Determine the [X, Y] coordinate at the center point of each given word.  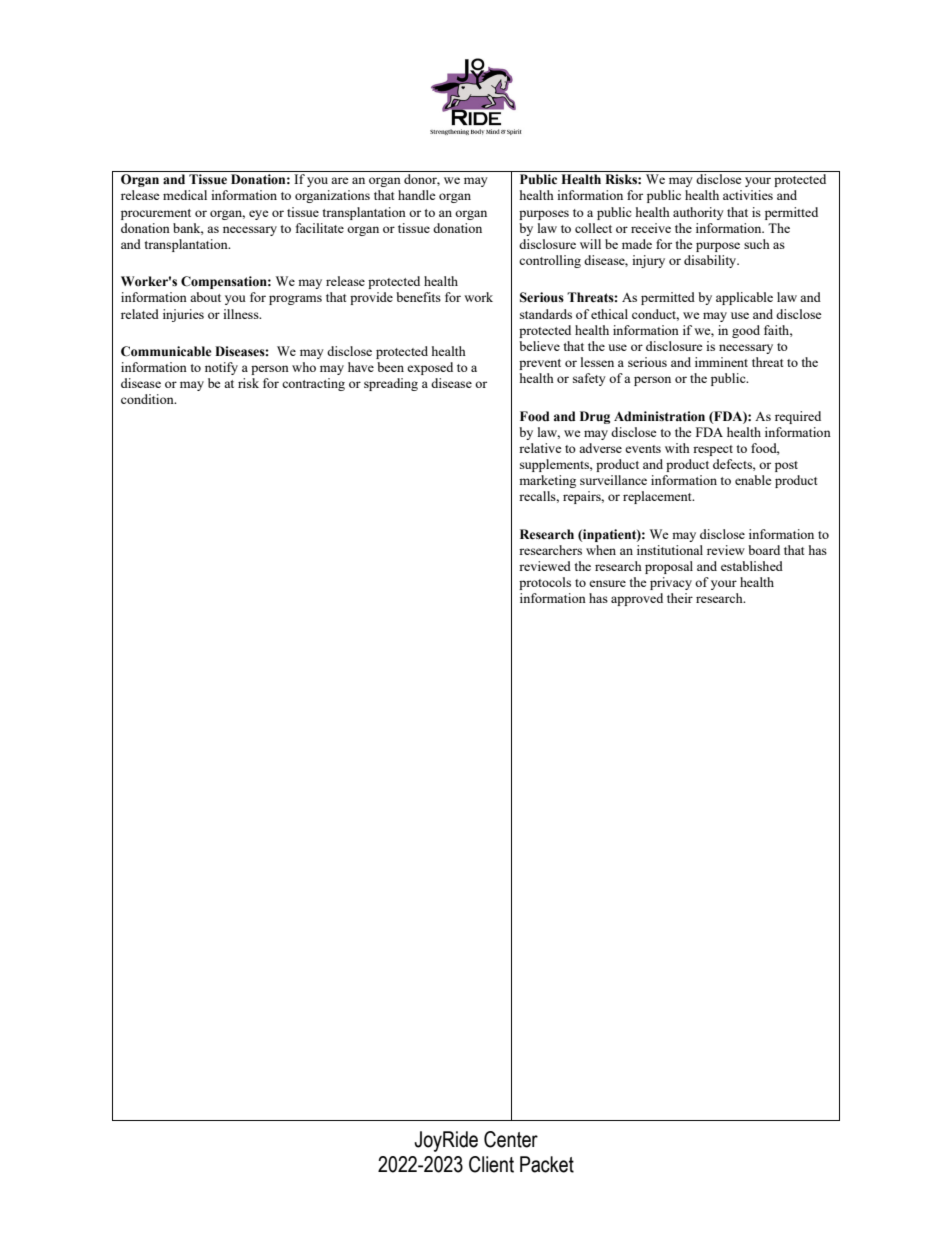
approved [637, 599]
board [764, 550]
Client [491, 1164]
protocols [545, 583]
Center [511, 1139]
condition [148, 399]
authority [698, 213]
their [680, 598]
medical [185, 195]
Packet [547, 1164]
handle [417, 195]
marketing [547, 481]
